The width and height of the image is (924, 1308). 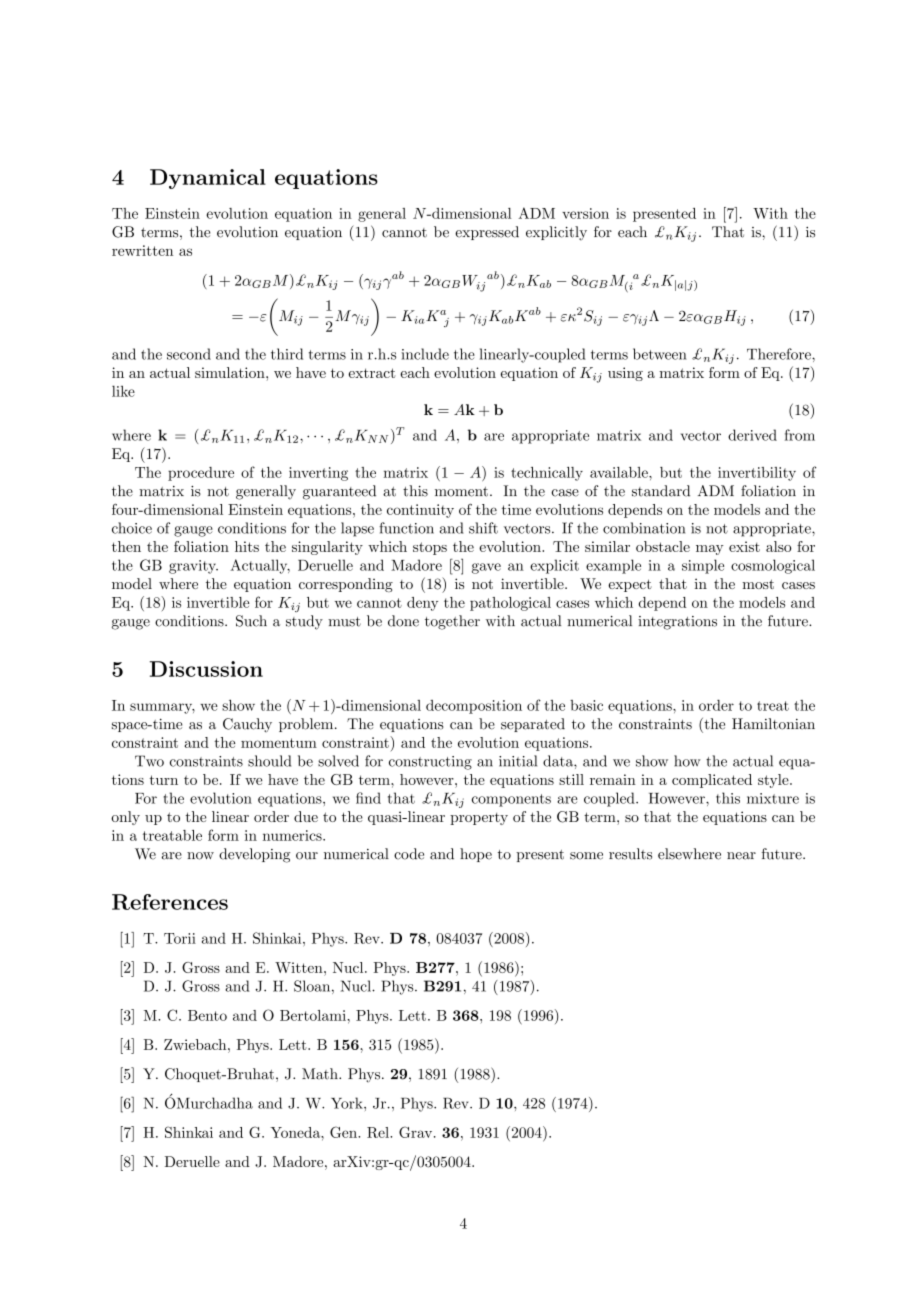 What do you see at coordinates (758, 584) in the image?
I see `most` at bounding box center [758, 584].
